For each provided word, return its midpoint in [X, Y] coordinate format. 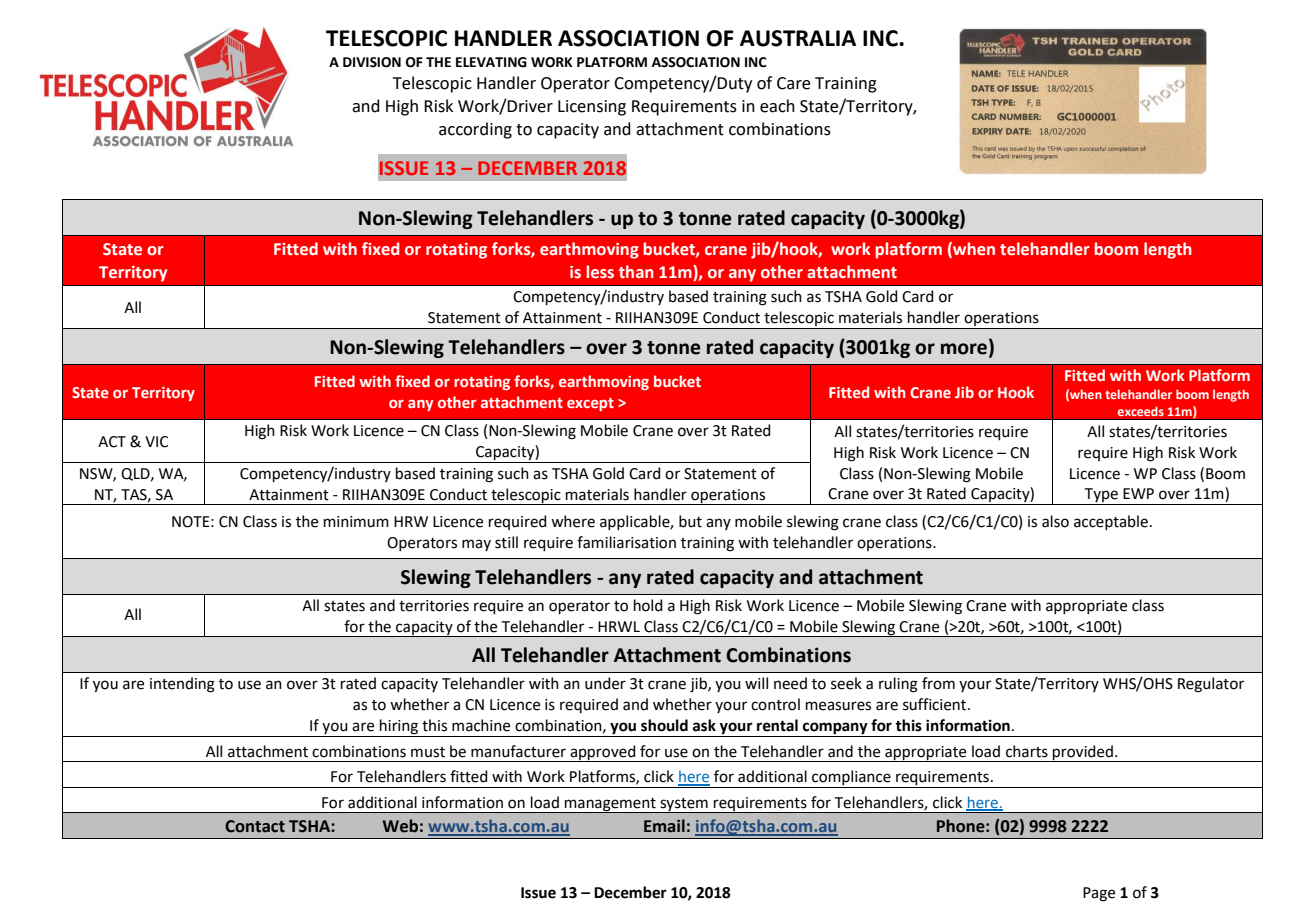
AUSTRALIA [798, 38]
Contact [255, 826]
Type [1101, 496]
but [690, 521]
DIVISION [372, 62]
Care [793, 83]
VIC [156, 442]
